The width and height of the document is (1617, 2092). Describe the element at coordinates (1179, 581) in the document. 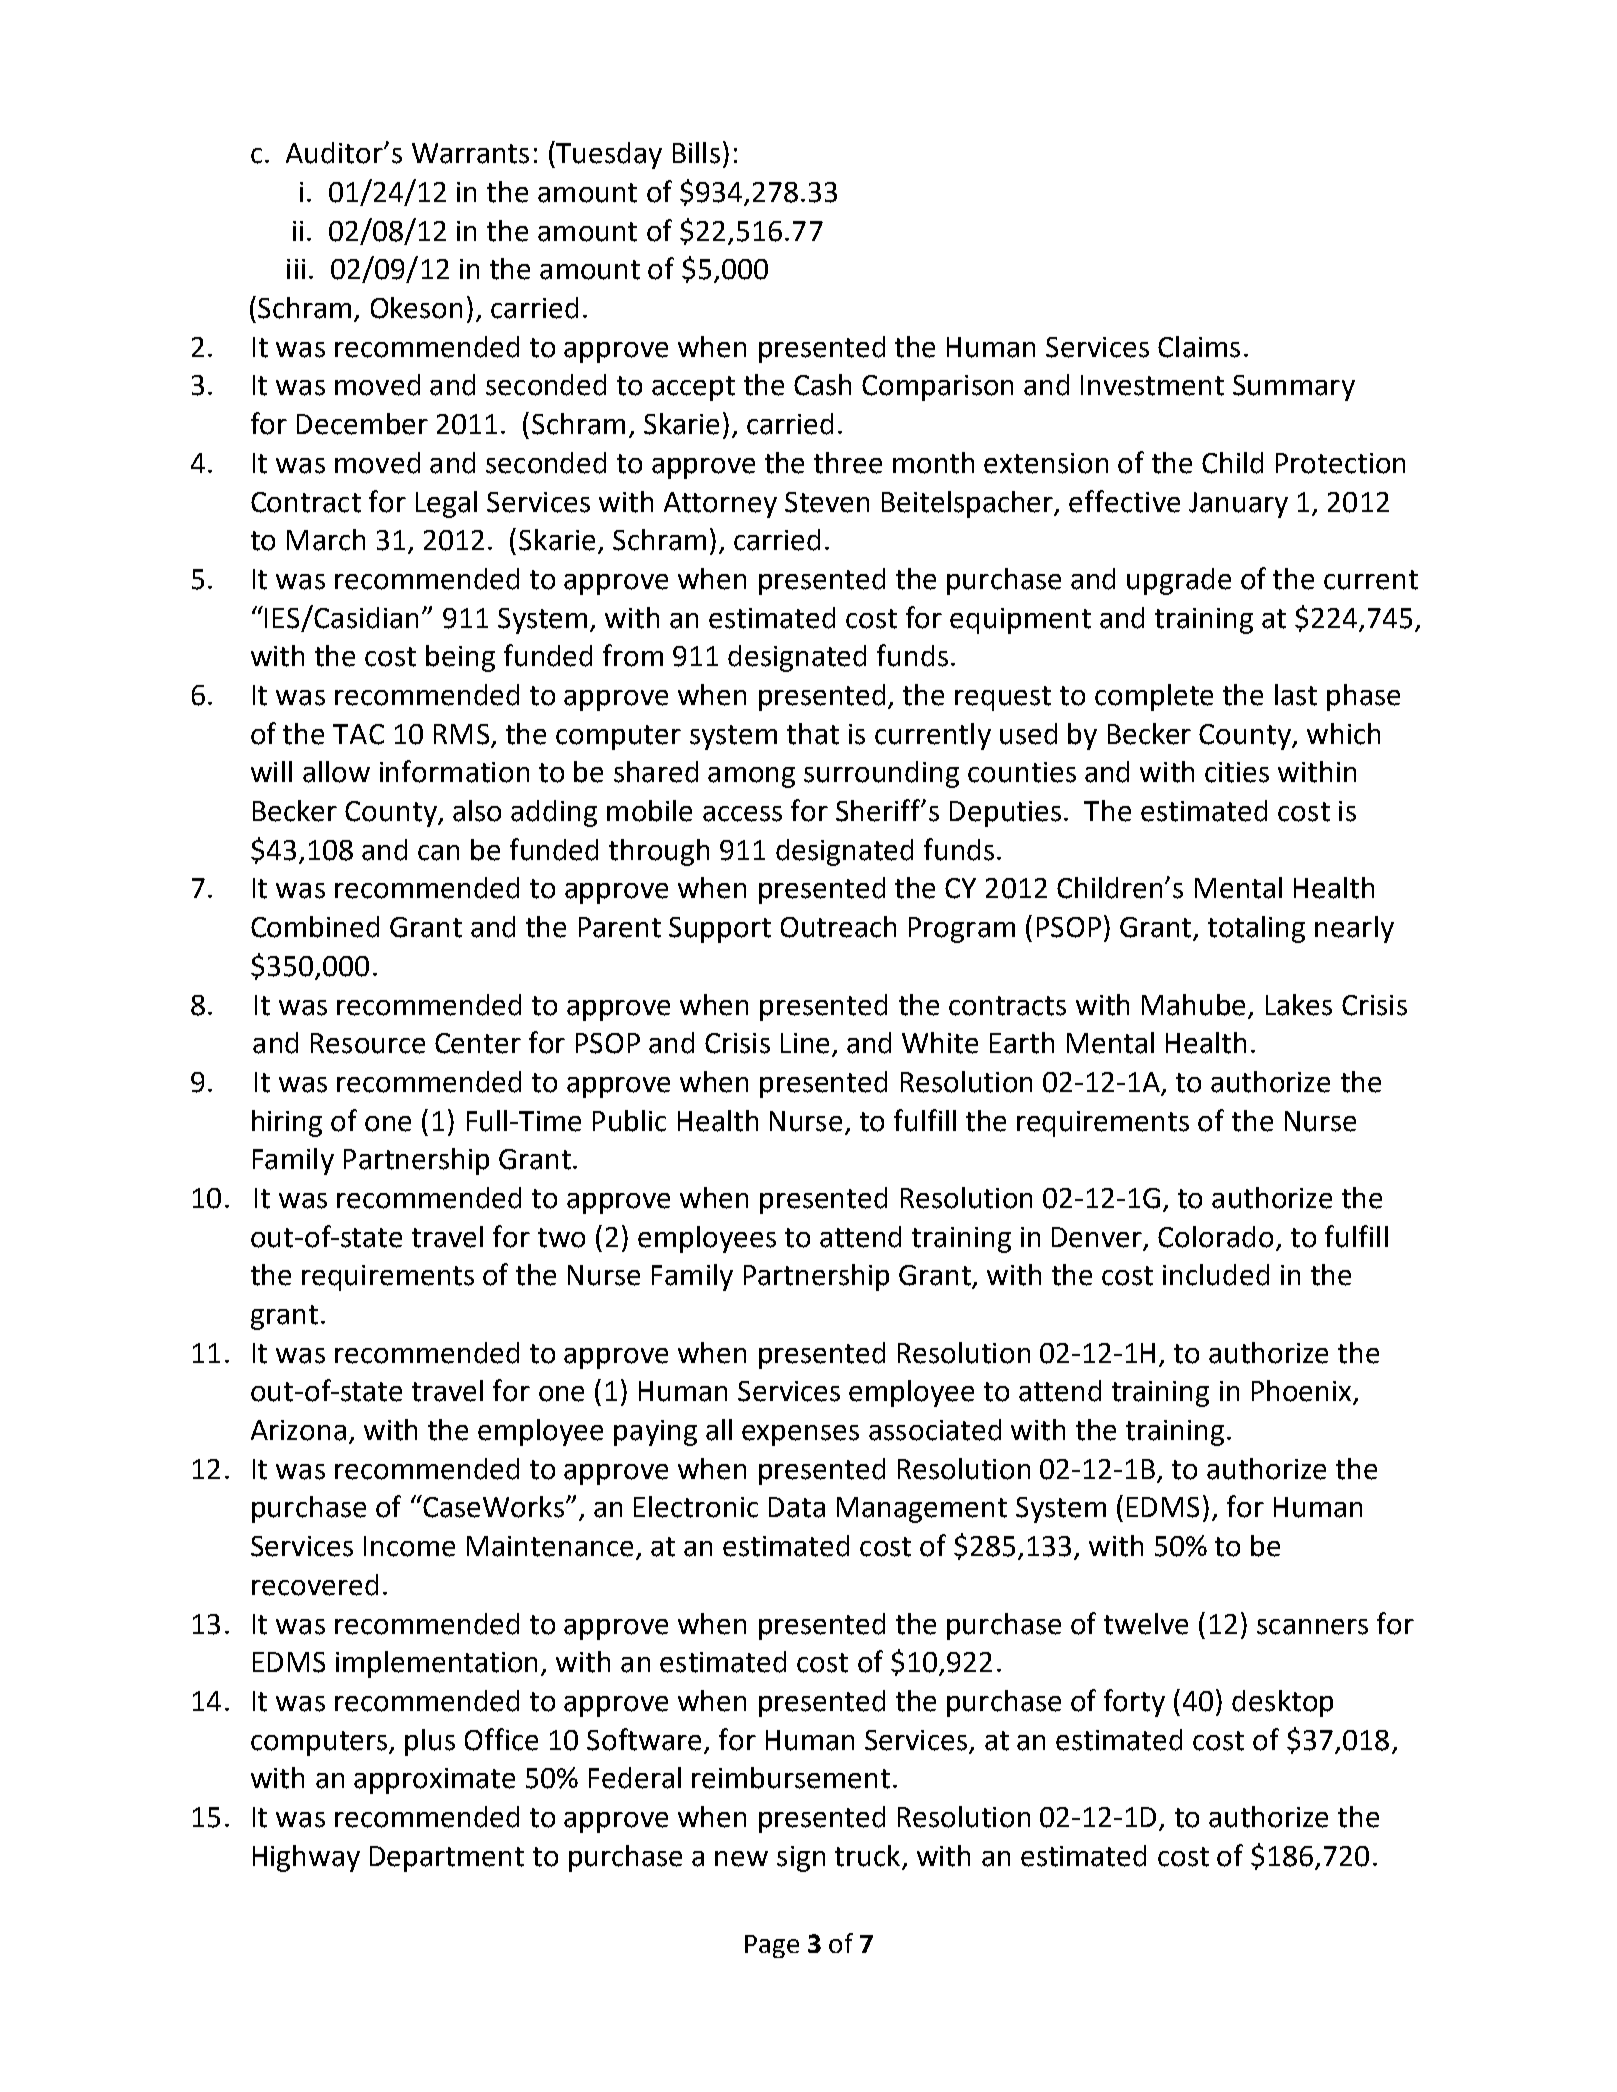

I see `upgrade` at that location.
